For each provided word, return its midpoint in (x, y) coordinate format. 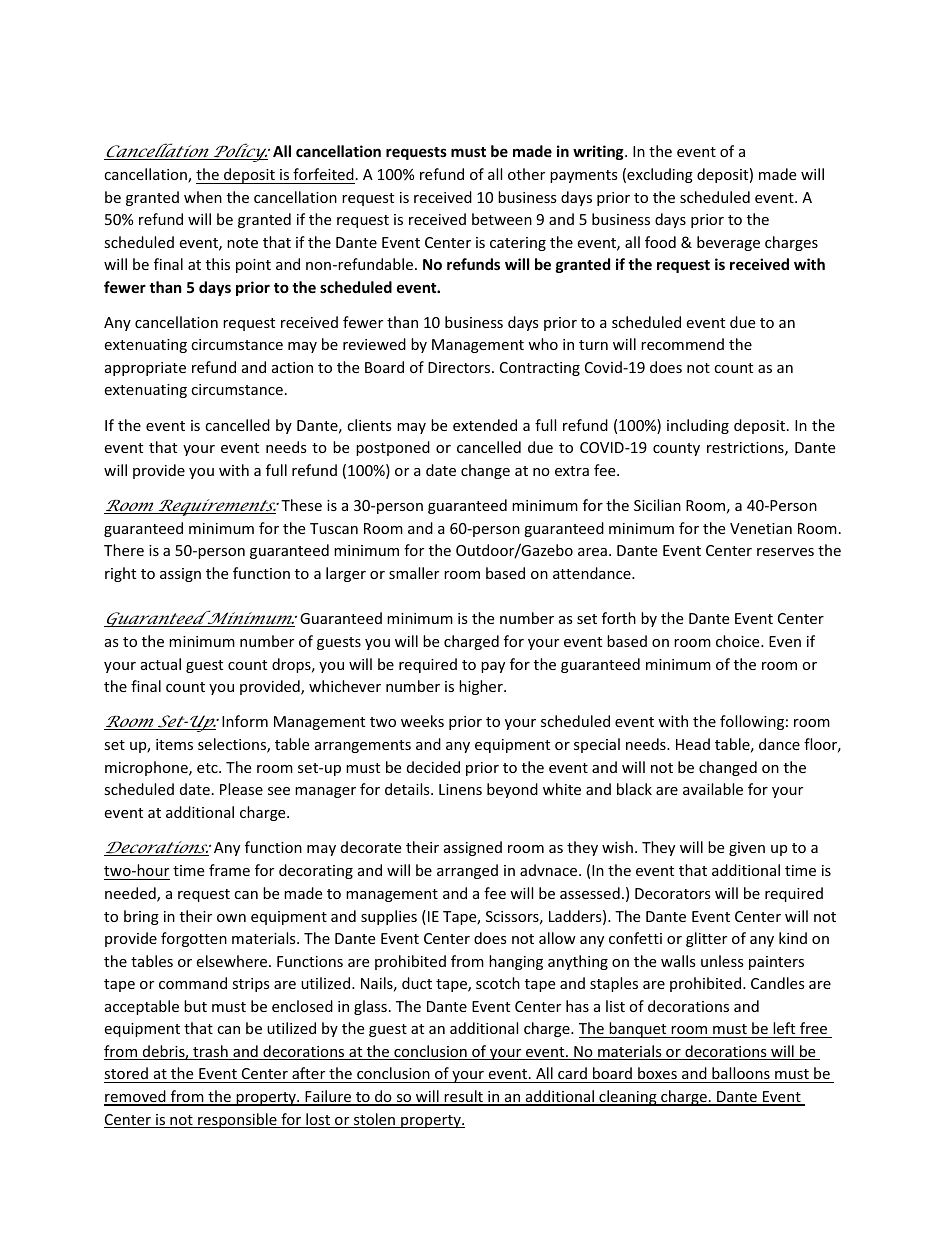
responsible (237, 1120)
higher (482, 687)
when (203, 197)
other (526, 174)
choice (739, 641)
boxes (657, 1075)
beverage (728, 243)
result (464, 1097)
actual (161, 664)
